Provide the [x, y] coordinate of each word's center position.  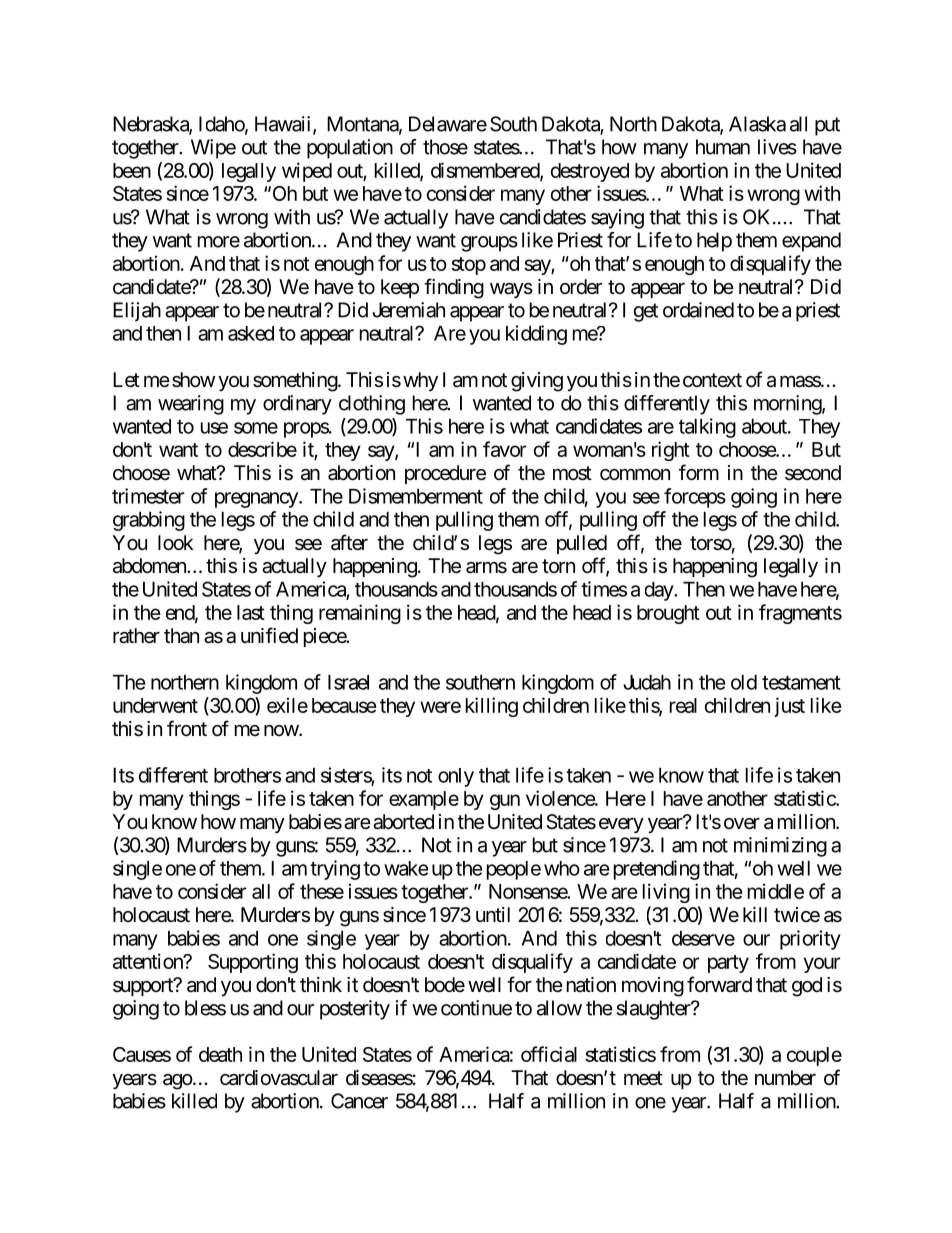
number [785, 1077]
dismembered [486, 171]
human [723, 147]
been [132, 170]
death [220, 1054]
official [549, 1054]
